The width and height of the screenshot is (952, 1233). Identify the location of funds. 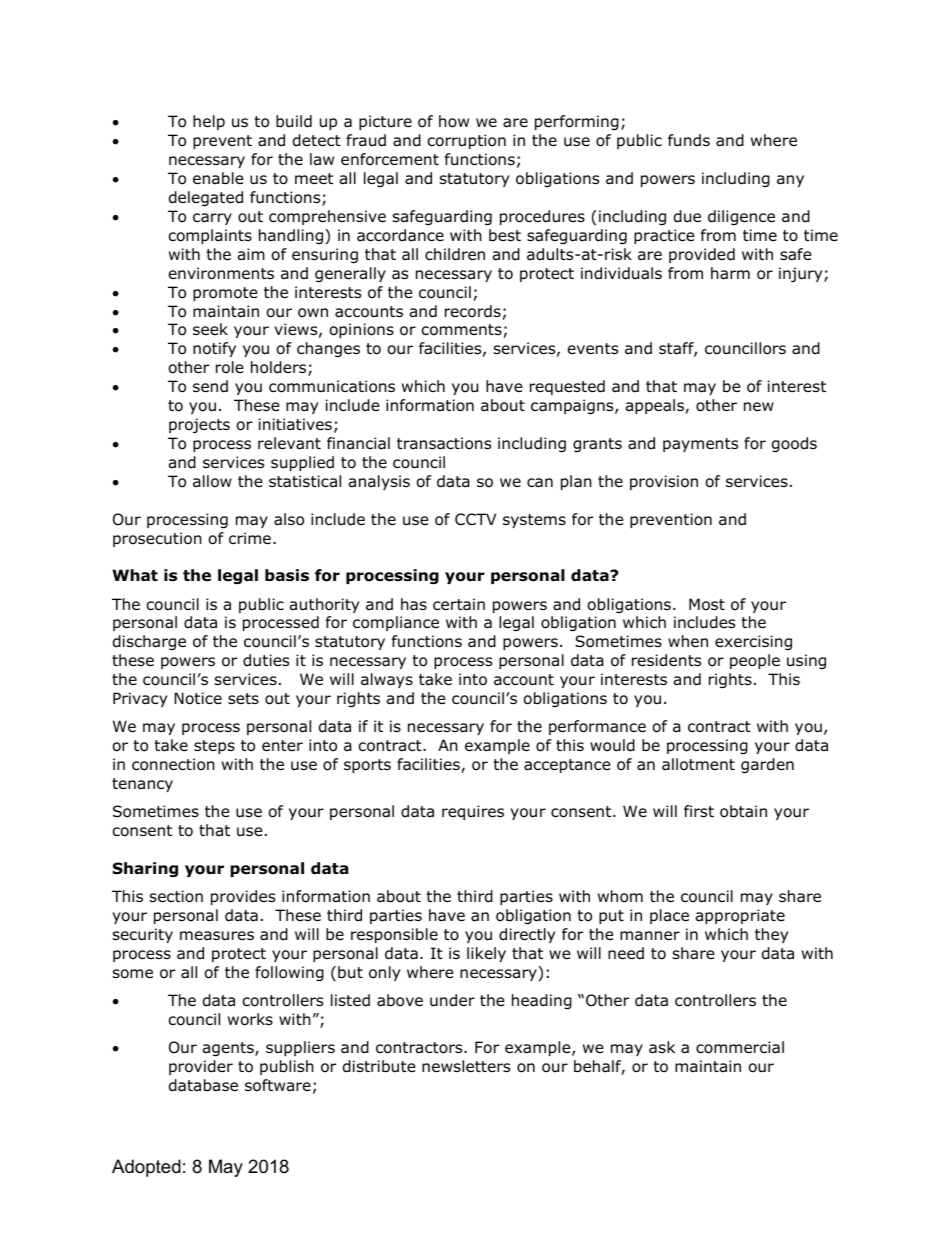
(689, 140).
